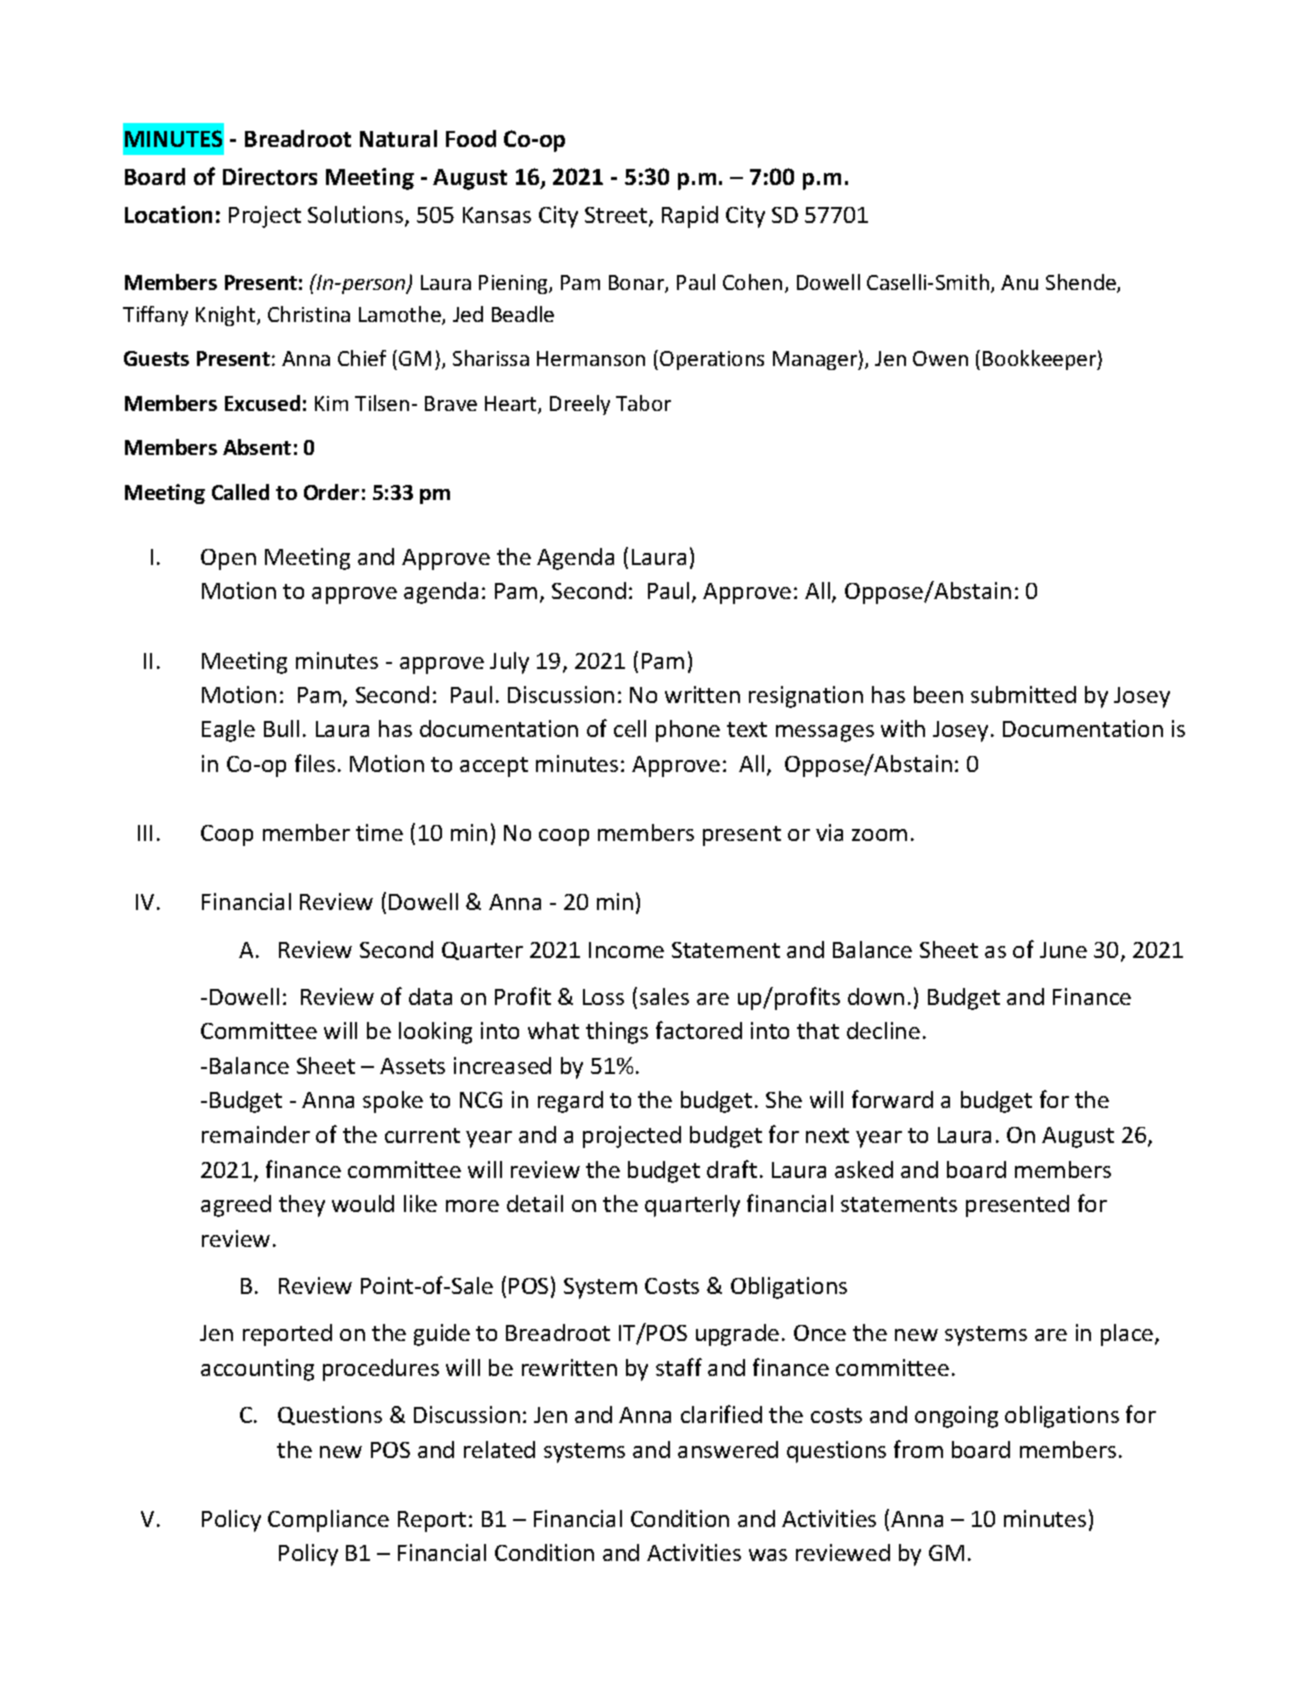 This page has height=1697, width=1312. I want to click on forward, so click(892, 1099).
